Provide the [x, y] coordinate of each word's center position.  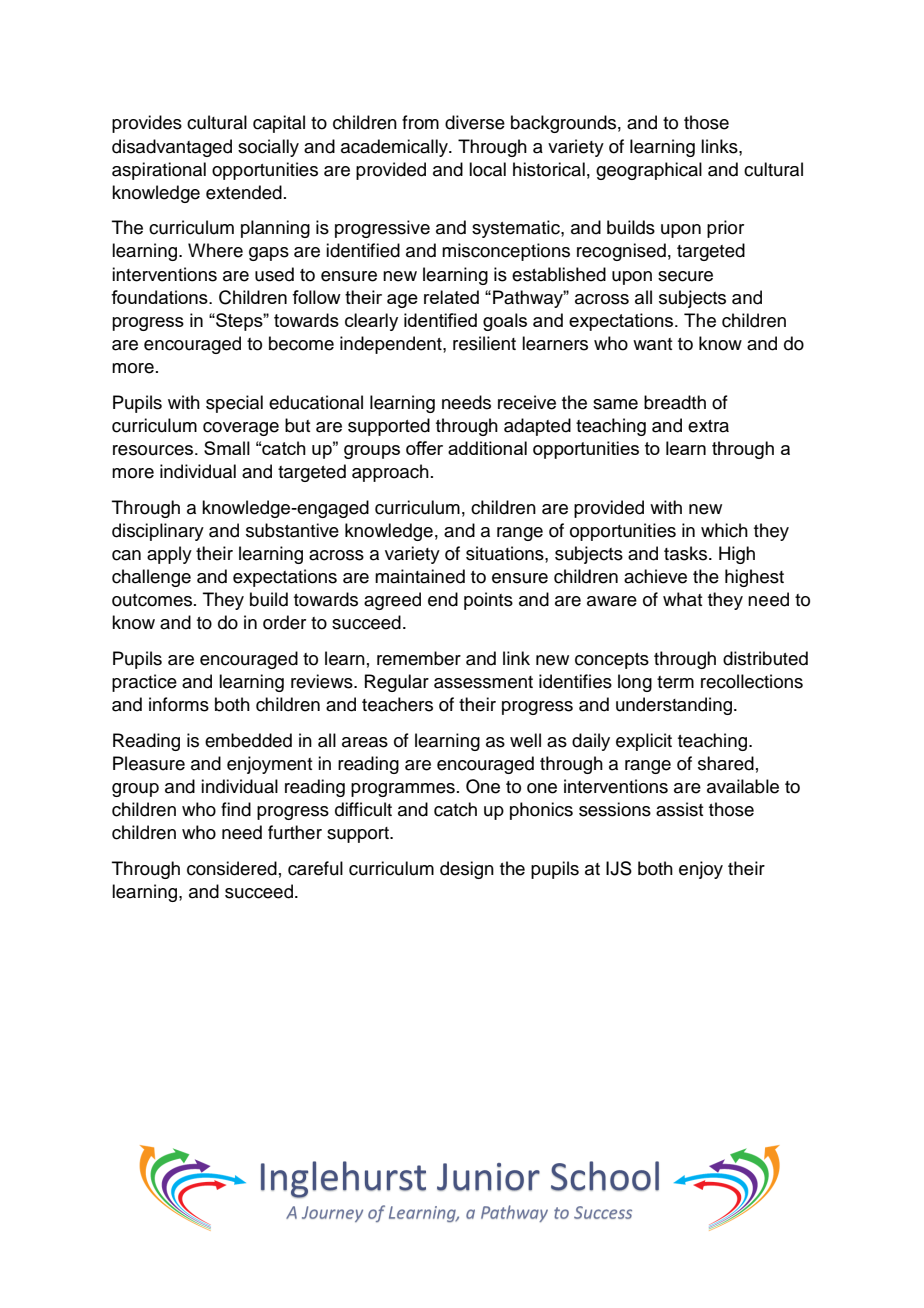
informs [179, 704]
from [420, 122]
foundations [160, 297]
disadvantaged [172, 148]
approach [390, 473]
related [451, 297]
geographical [649, 171]
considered [232, 868]
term [675, 682]
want [652, 344]
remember [419, 658]
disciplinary [158, 532]
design [467, 870]
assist [679, 809]
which [724, 530]
